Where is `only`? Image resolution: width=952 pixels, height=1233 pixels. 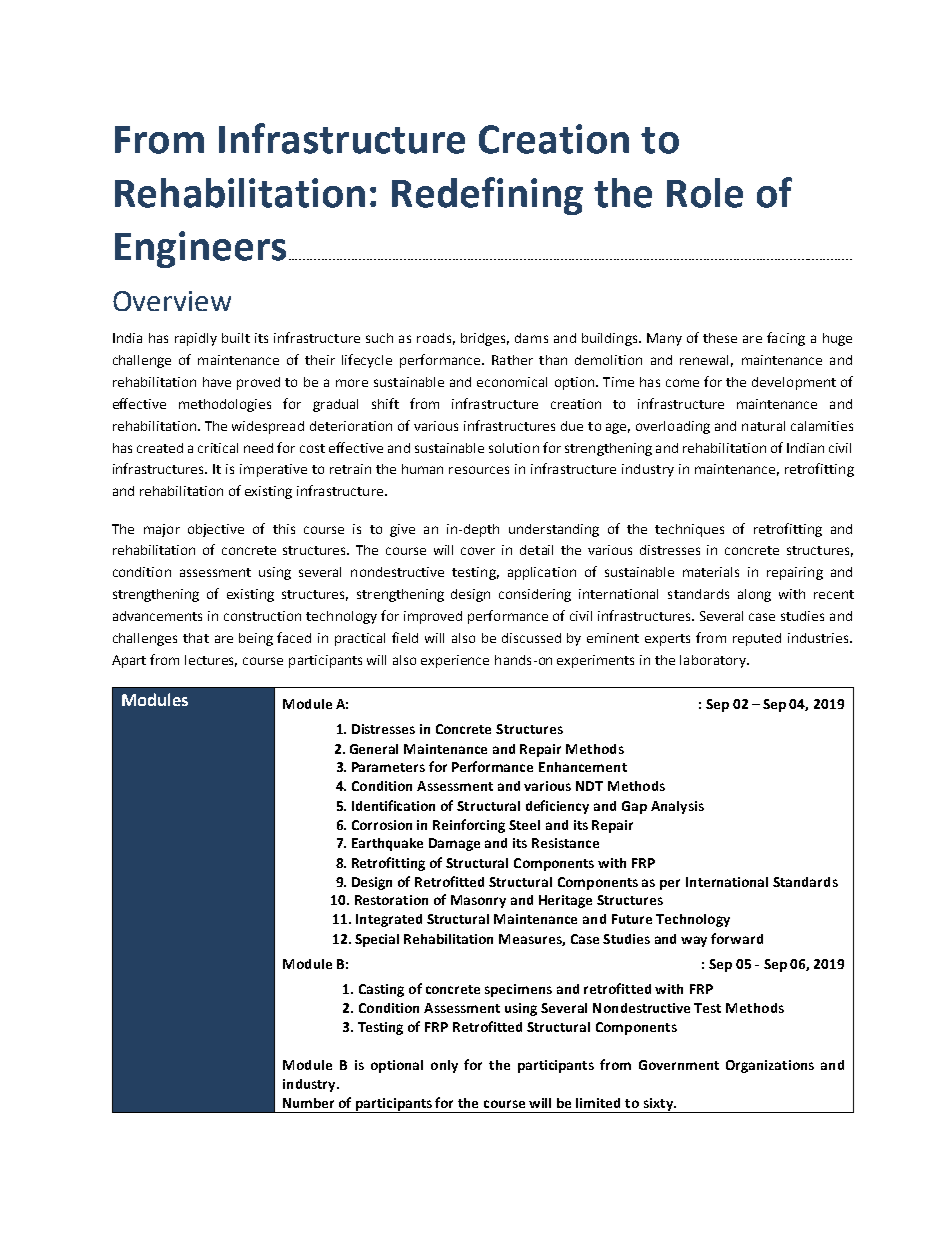
only is located at coordinates (444, 1066).
